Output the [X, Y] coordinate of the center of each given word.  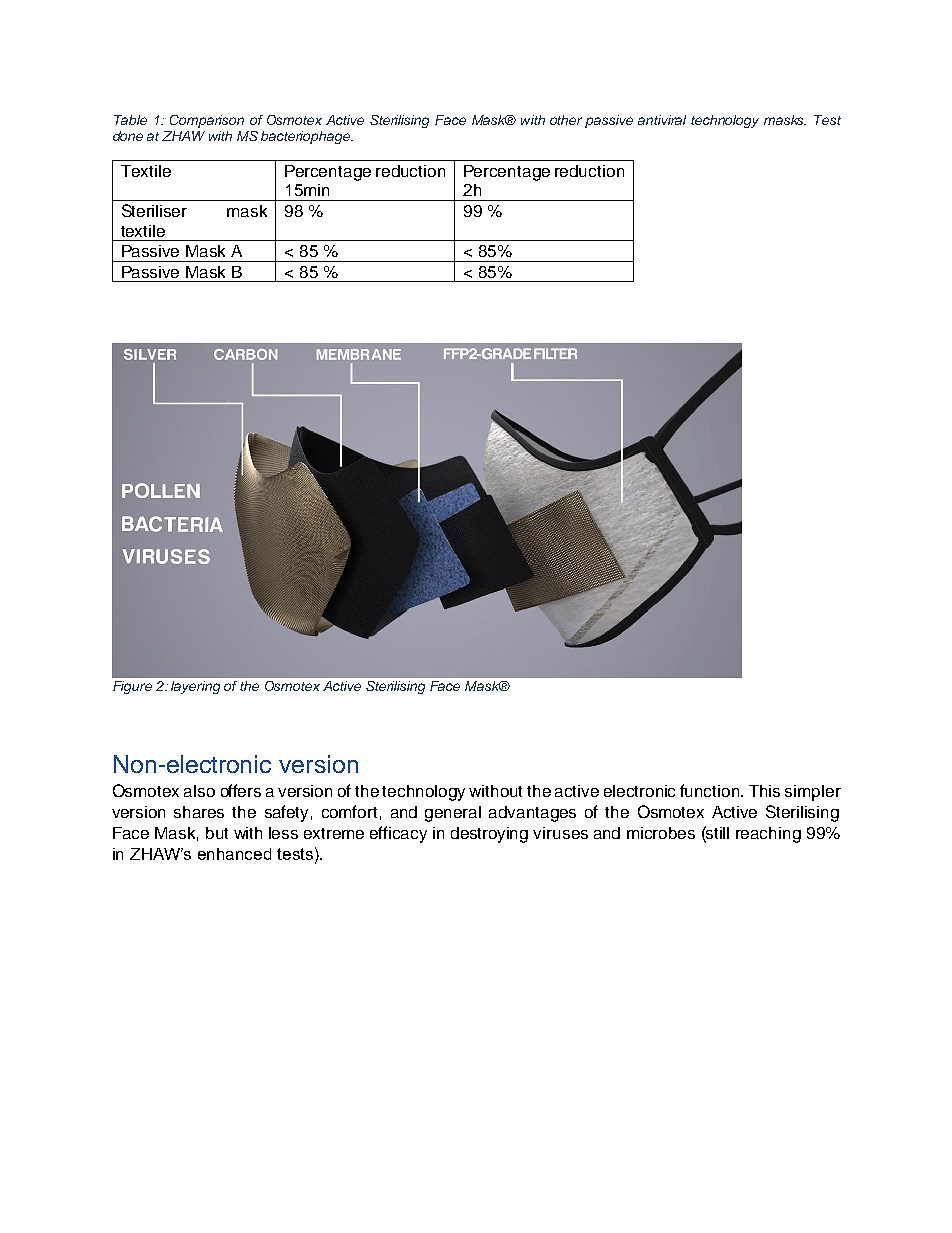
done [128, 136]
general [453, 814]
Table [130, 120]
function [711, 790]
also [199, 791]
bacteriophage [307, 137]
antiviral [662, 120]
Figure [132, 687]
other [566, 120]
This [764, 791]
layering [195, 687]
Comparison [207, 121]
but [217, 833]
